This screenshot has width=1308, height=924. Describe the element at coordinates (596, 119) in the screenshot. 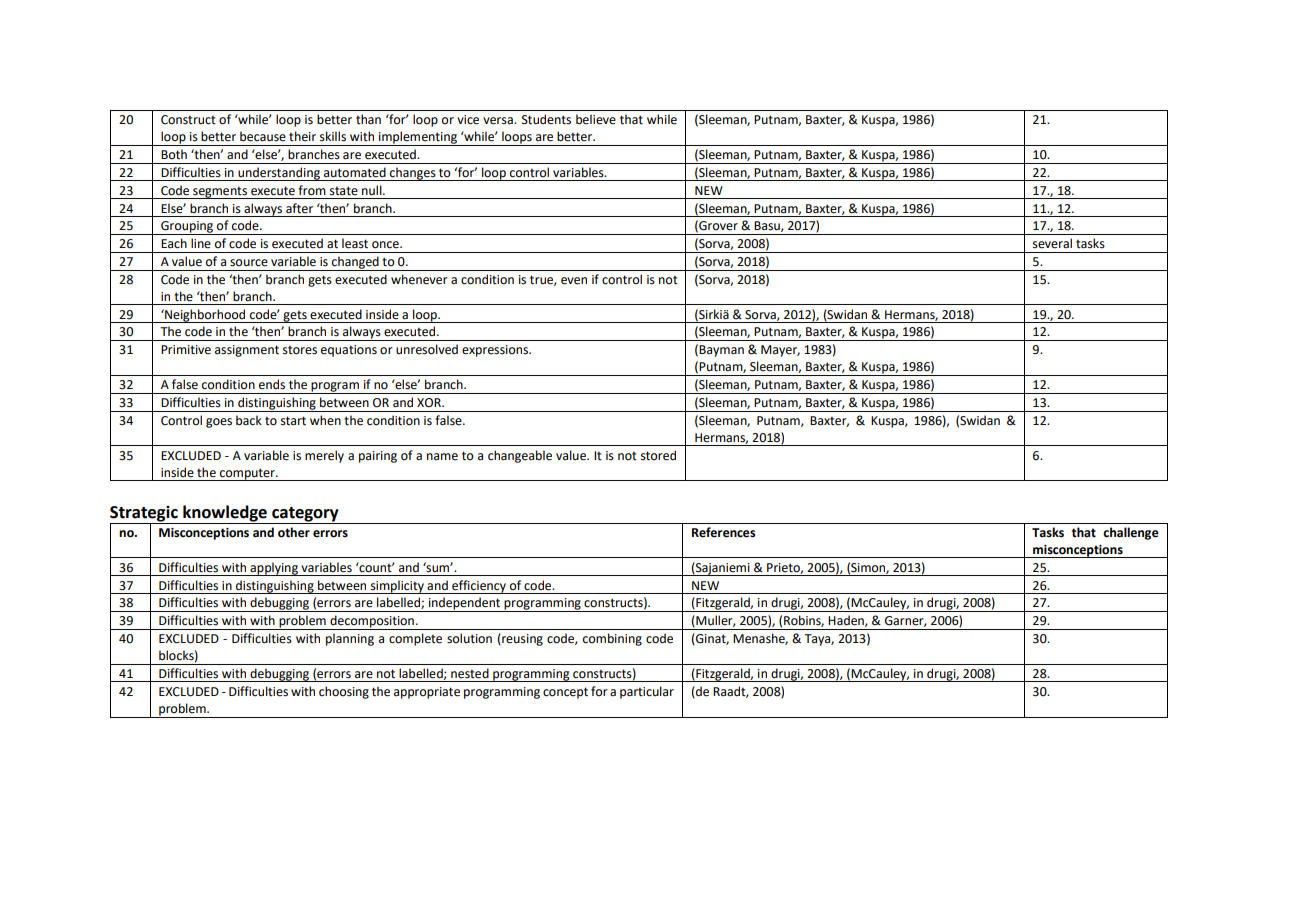

I see `believe` at that location.
